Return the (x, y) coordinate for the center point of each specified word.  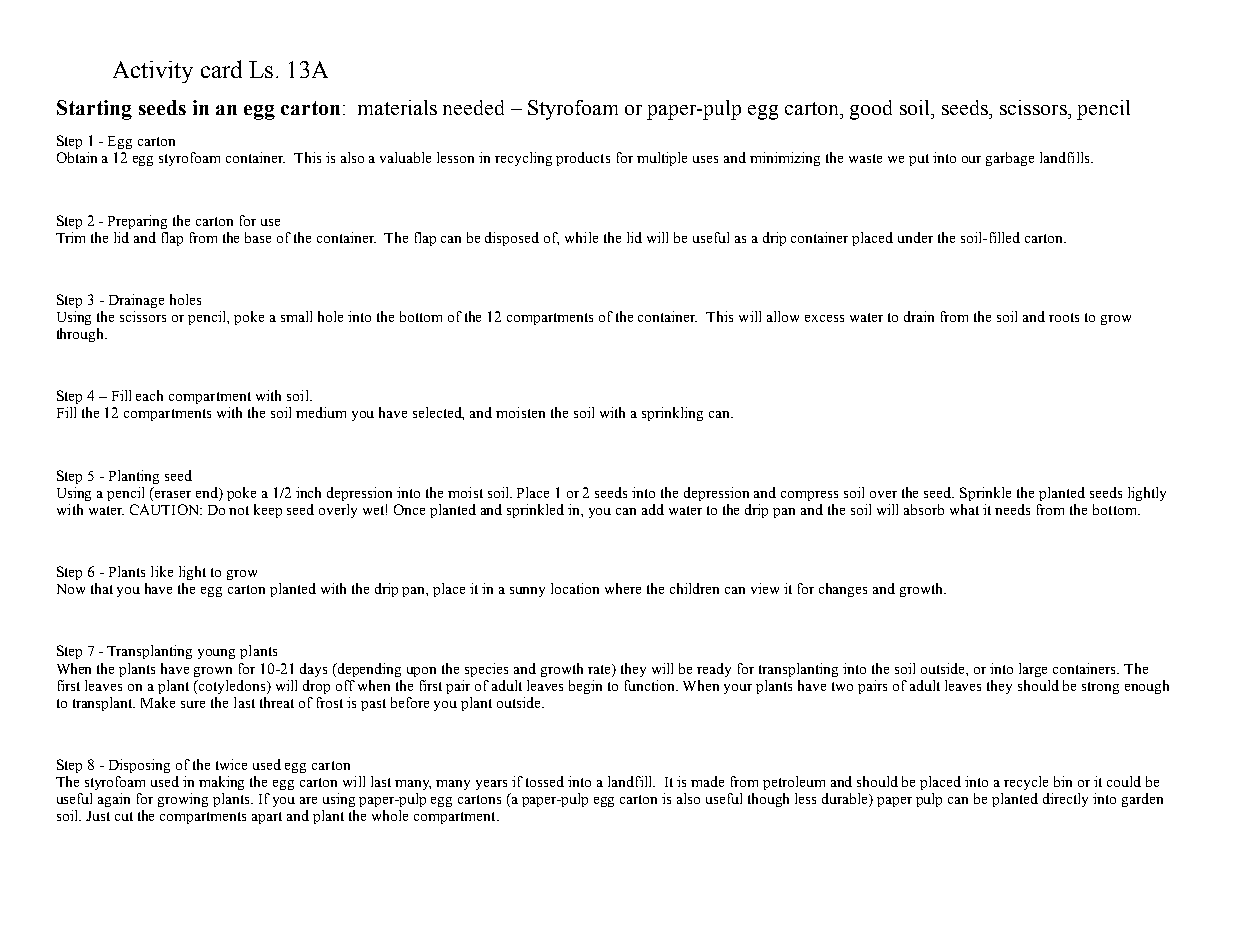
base (258, 237)
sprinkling (672, 414)
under (915, 237)
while (581, 237)
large (1033, 670)
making (221, 783)
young (216, 654)
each (149, 395)
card (221, 69)
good (871, 110)
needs (1012, 509)
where (623, 588)
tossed (545, 781)
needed (473, 107)
